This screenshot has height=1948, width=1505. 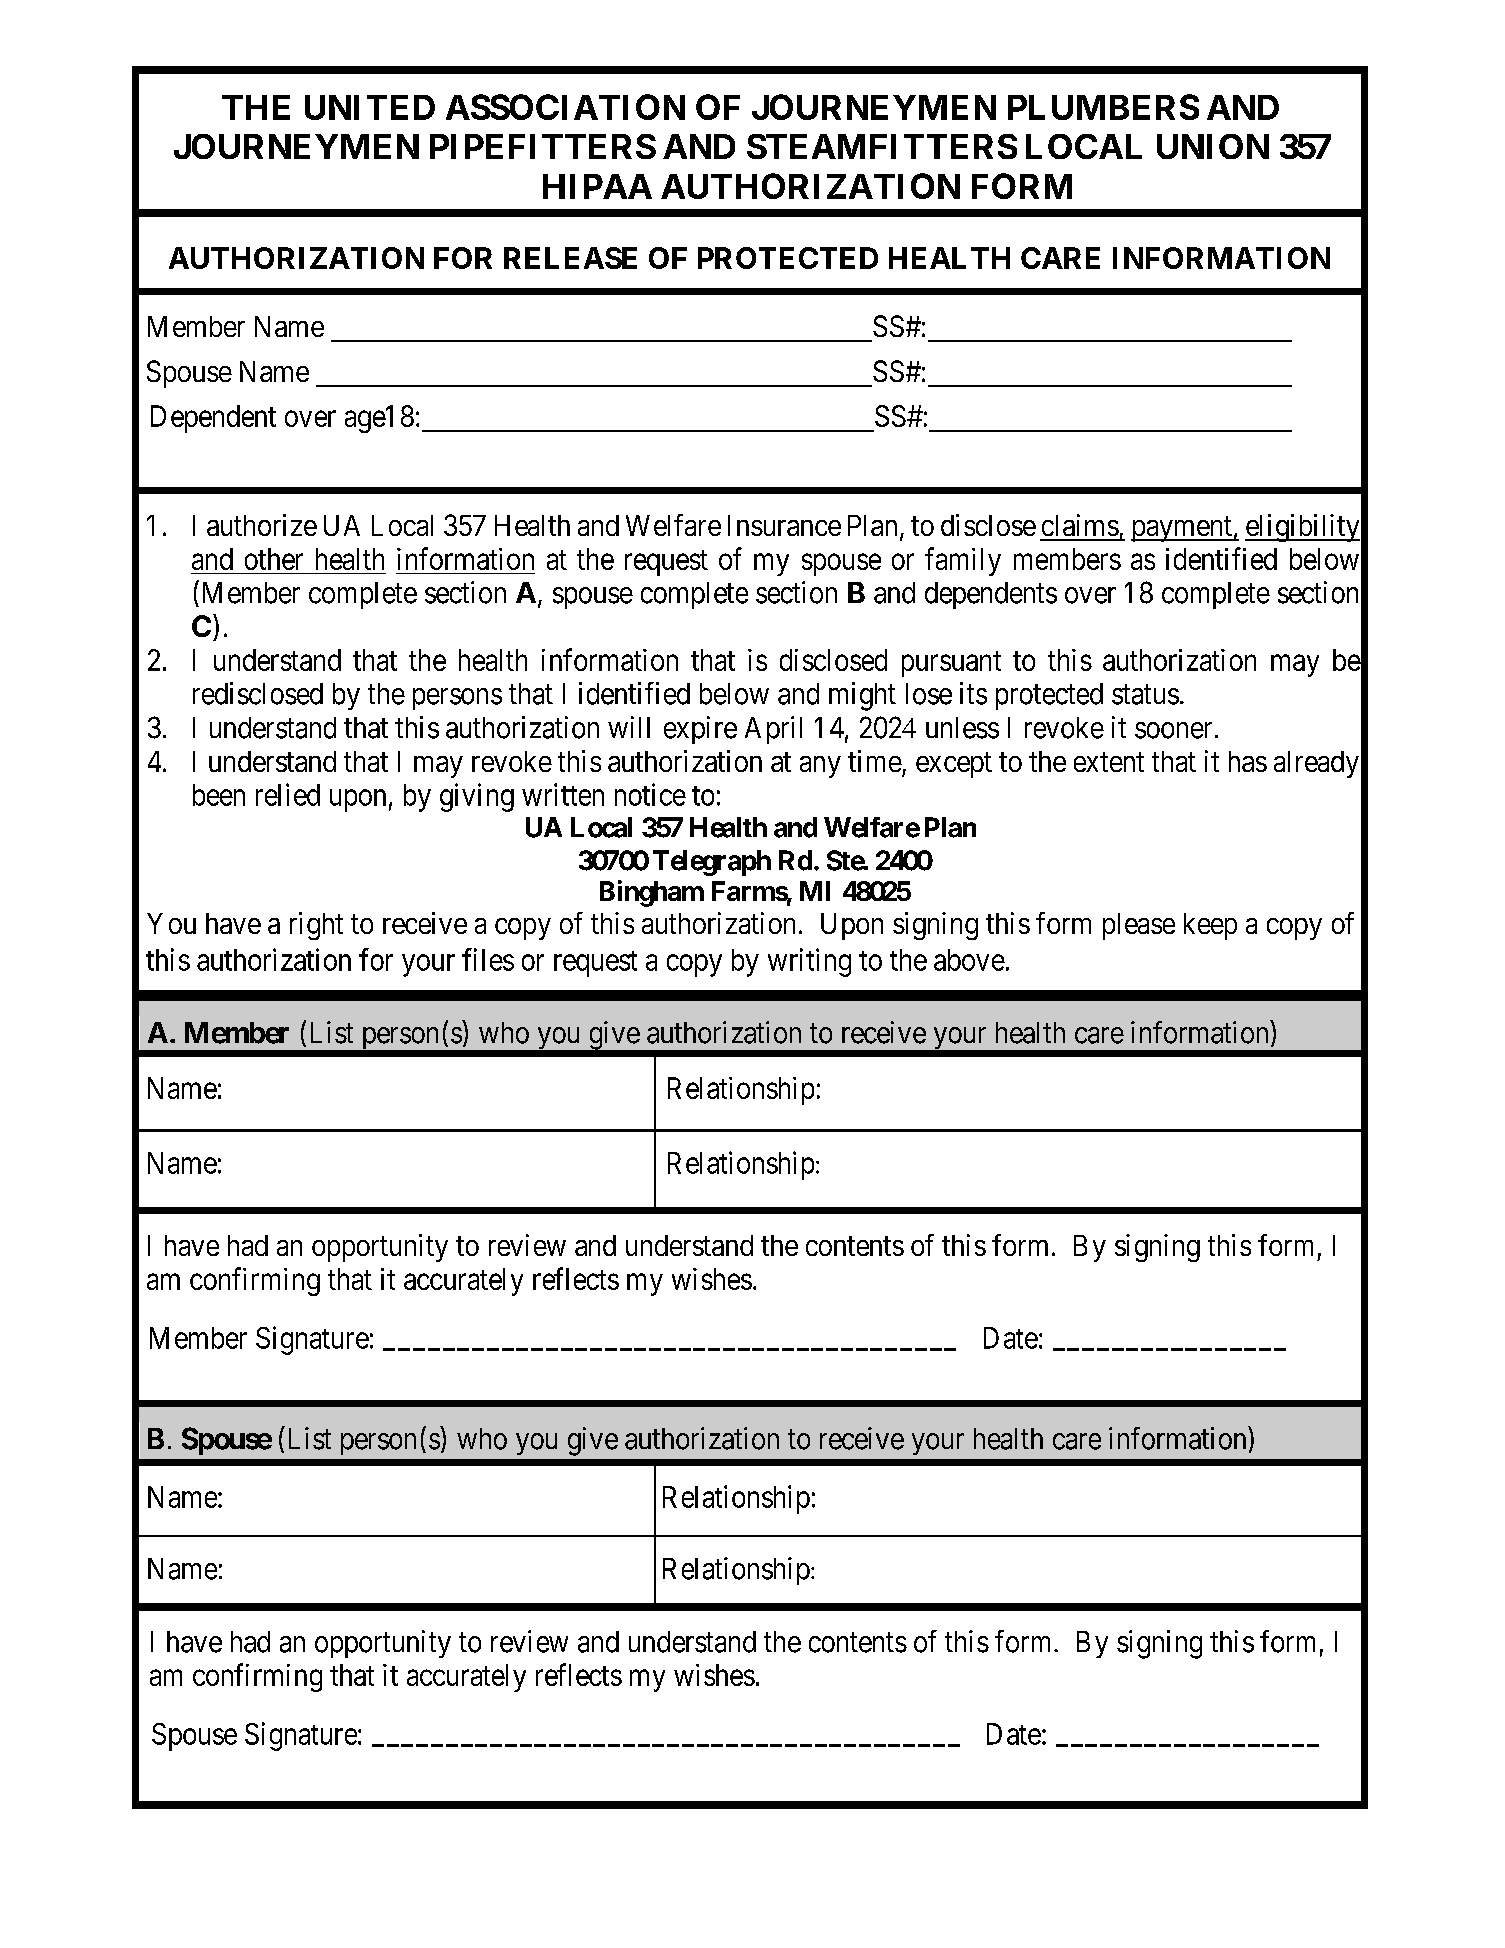 I want to click on Insurance, so click(x=784, y=525).
